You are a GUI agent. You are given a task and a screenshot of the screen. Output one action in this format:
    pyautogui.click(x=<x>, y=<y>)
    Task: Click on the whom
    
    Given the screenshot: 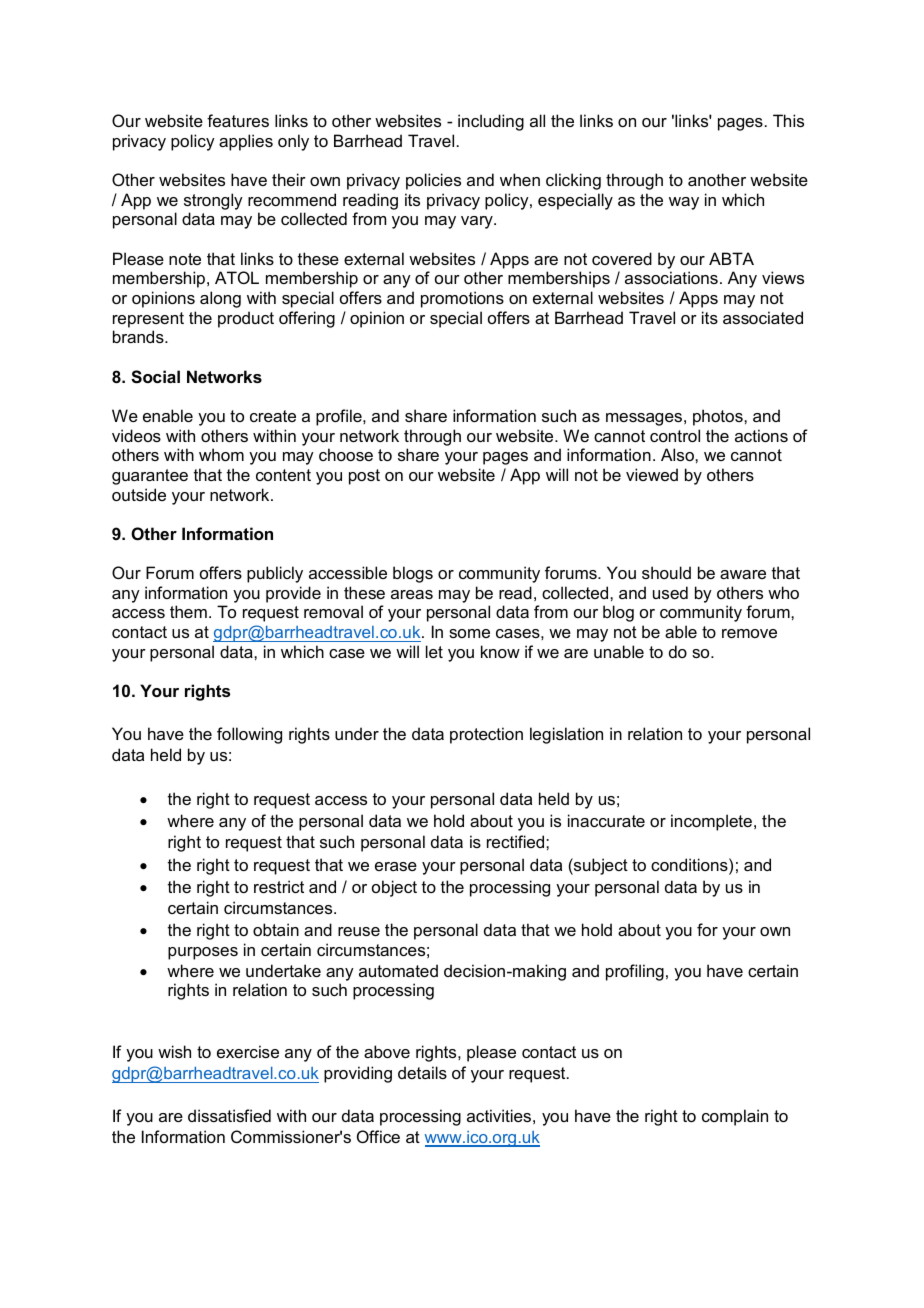 What is the action you would take?
    pyautogui.click(x=221, y=454)
